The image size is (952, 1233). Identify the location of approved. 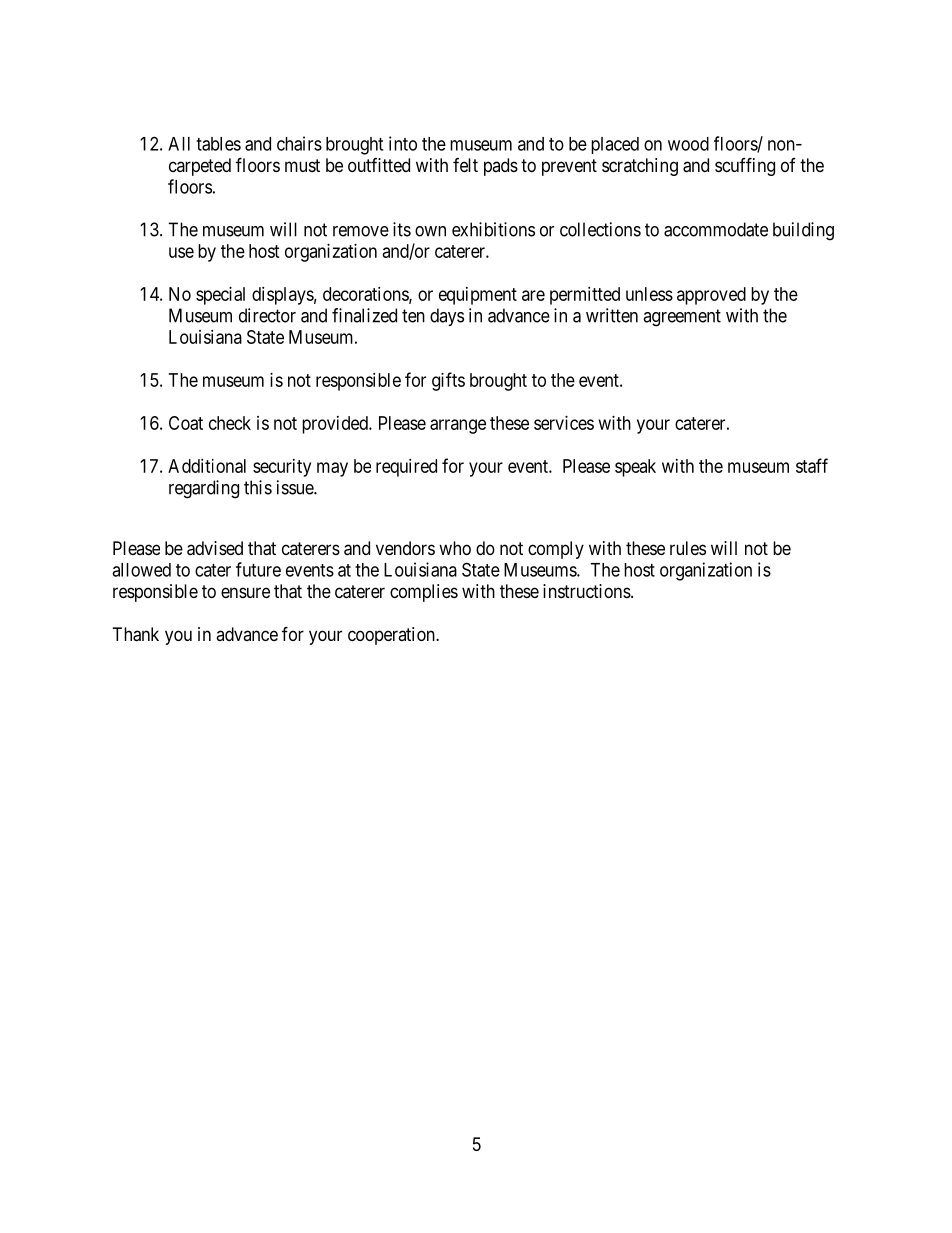
(711, 296).
